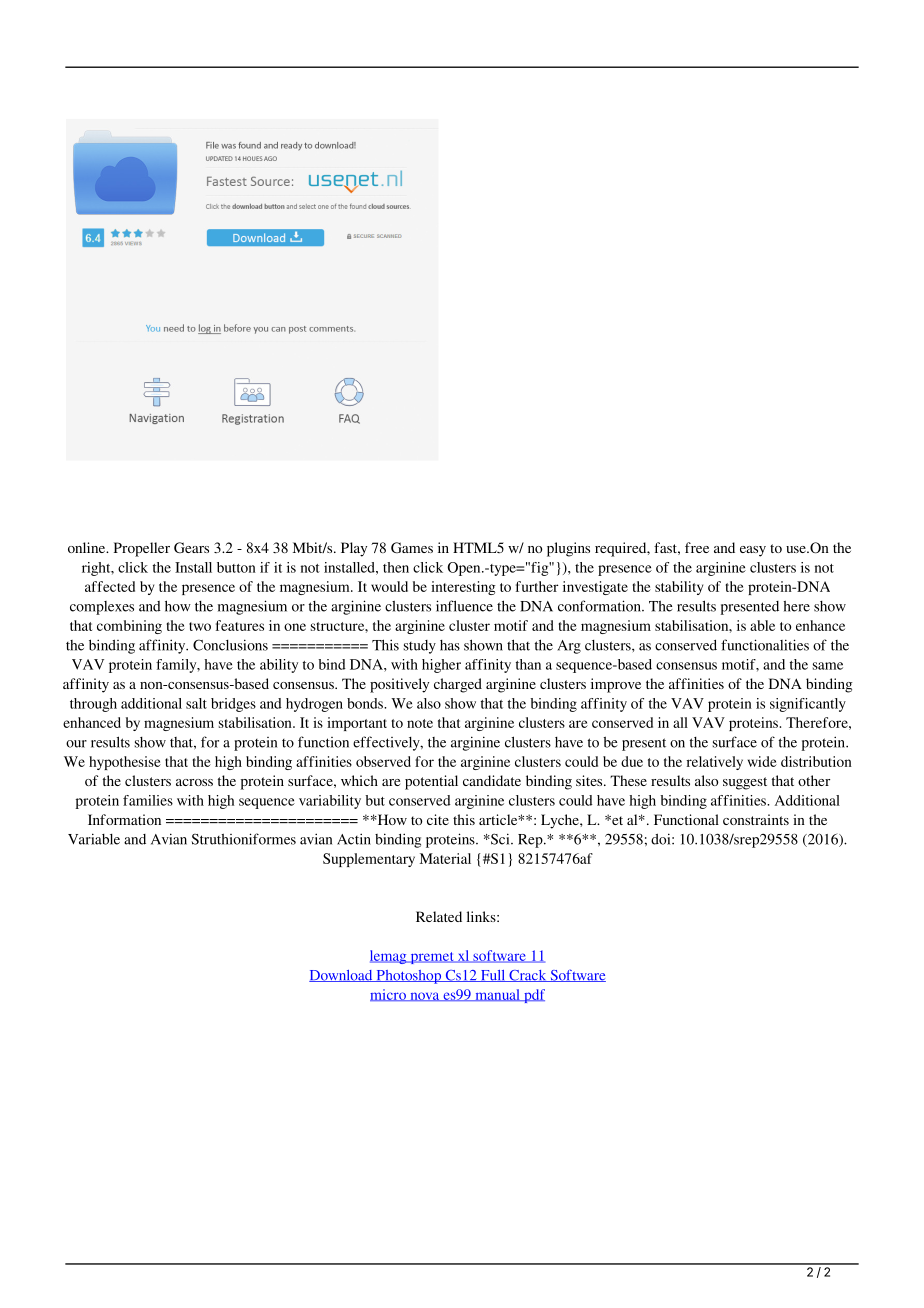  Describe the element at coordinates (753, 551) in the image. I see `easy` at that location.
